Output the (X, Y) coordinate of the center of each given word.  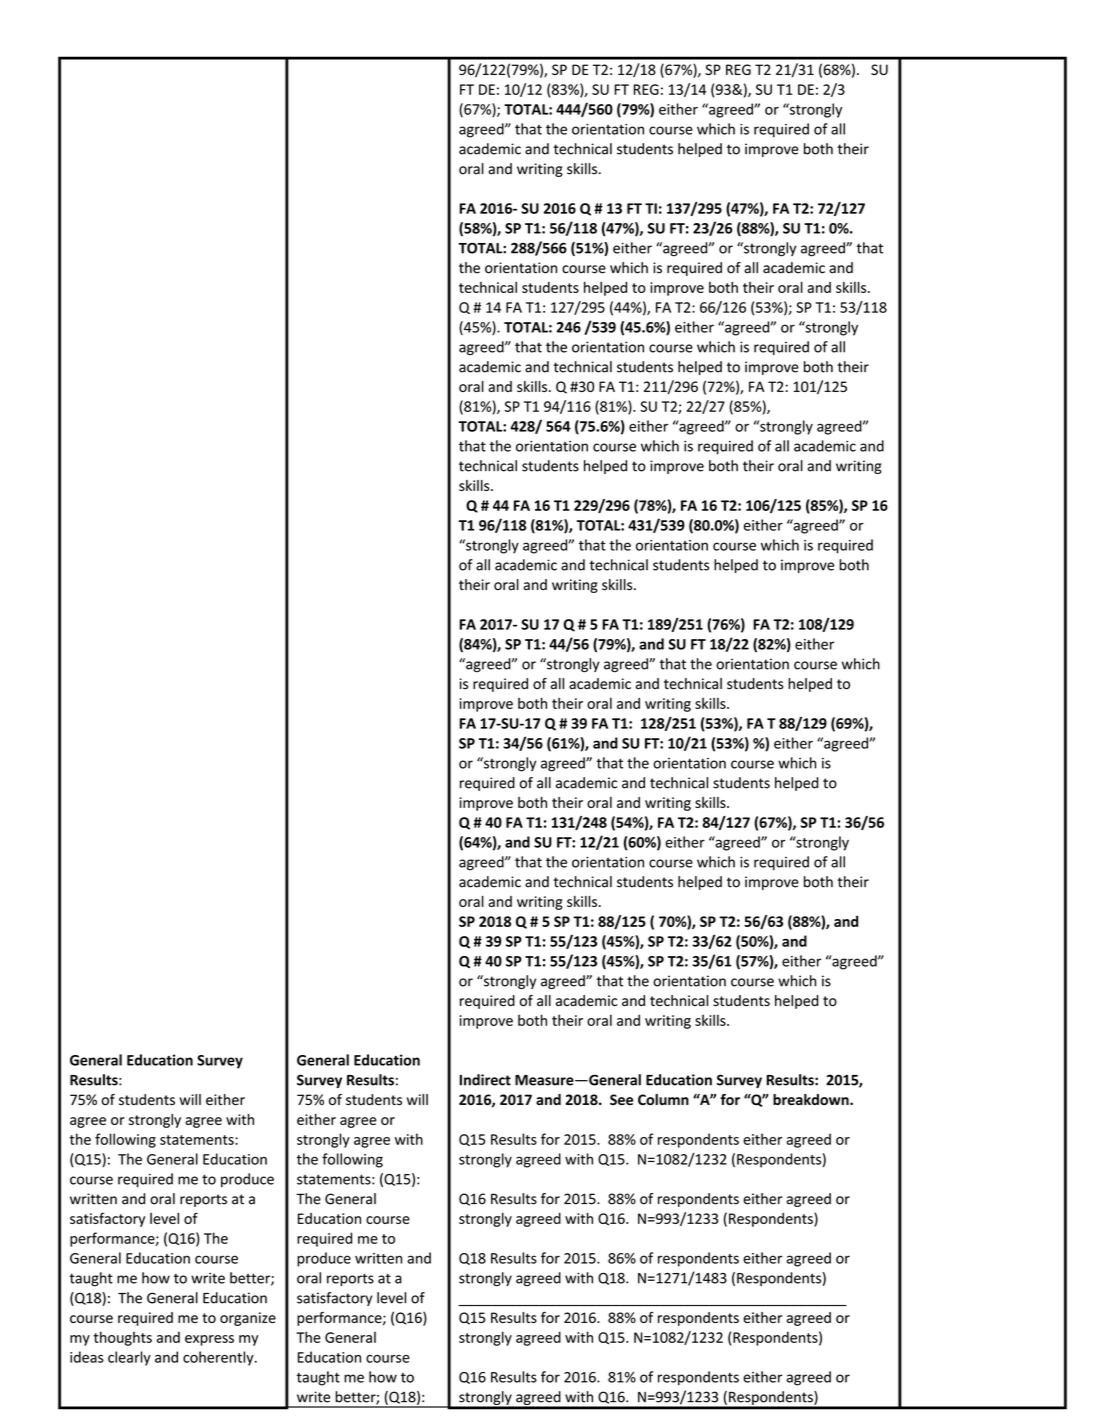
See (621, 1099)
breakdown (812, 1099)
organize (248, 1319)
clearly (129, 1358)
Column (663, 1099)
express (209, 1340)
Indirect (485, 1080)
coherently (219, 1358)
